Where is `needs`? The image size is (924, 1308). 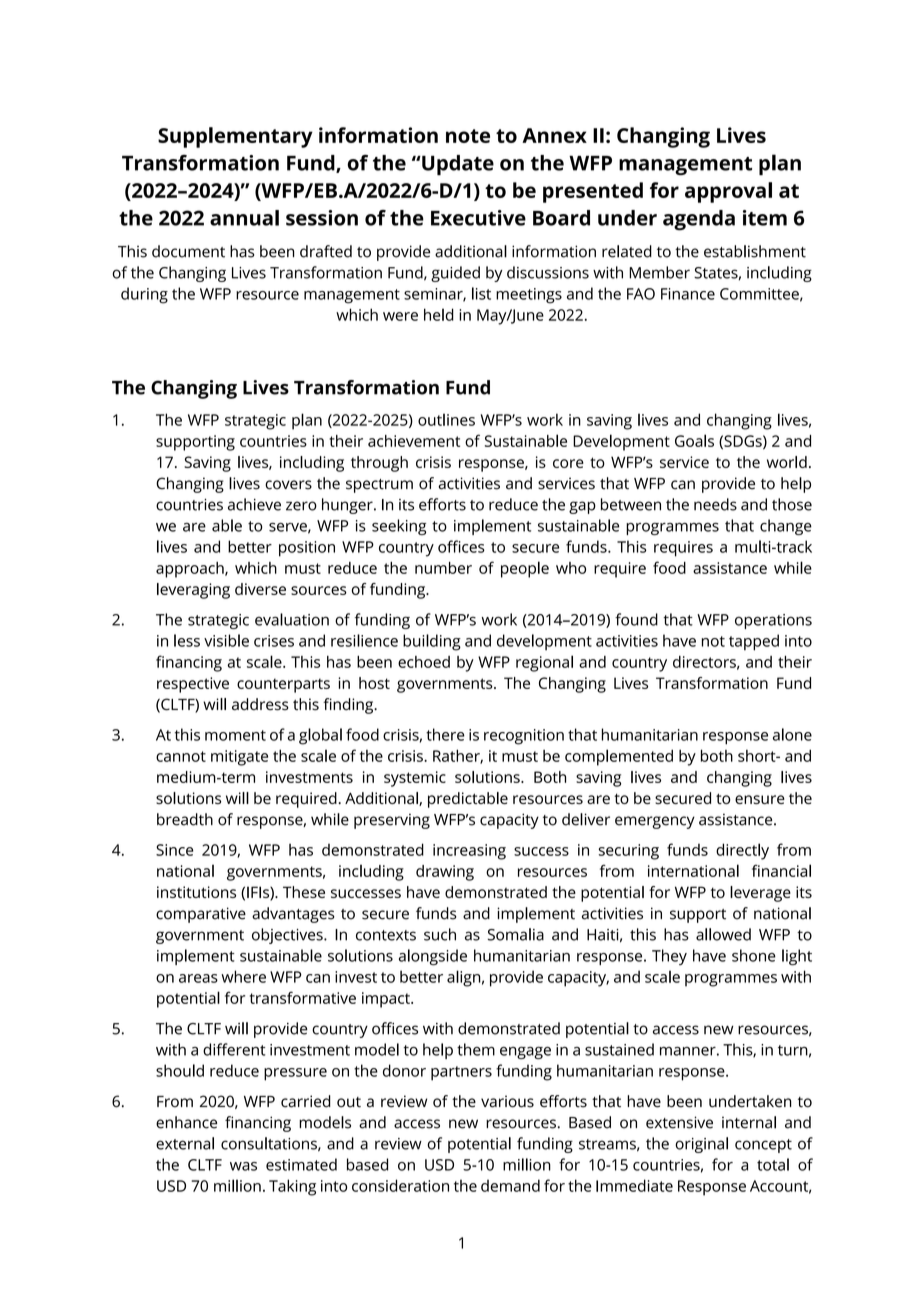
needs is located at coordinates (715, 504).
